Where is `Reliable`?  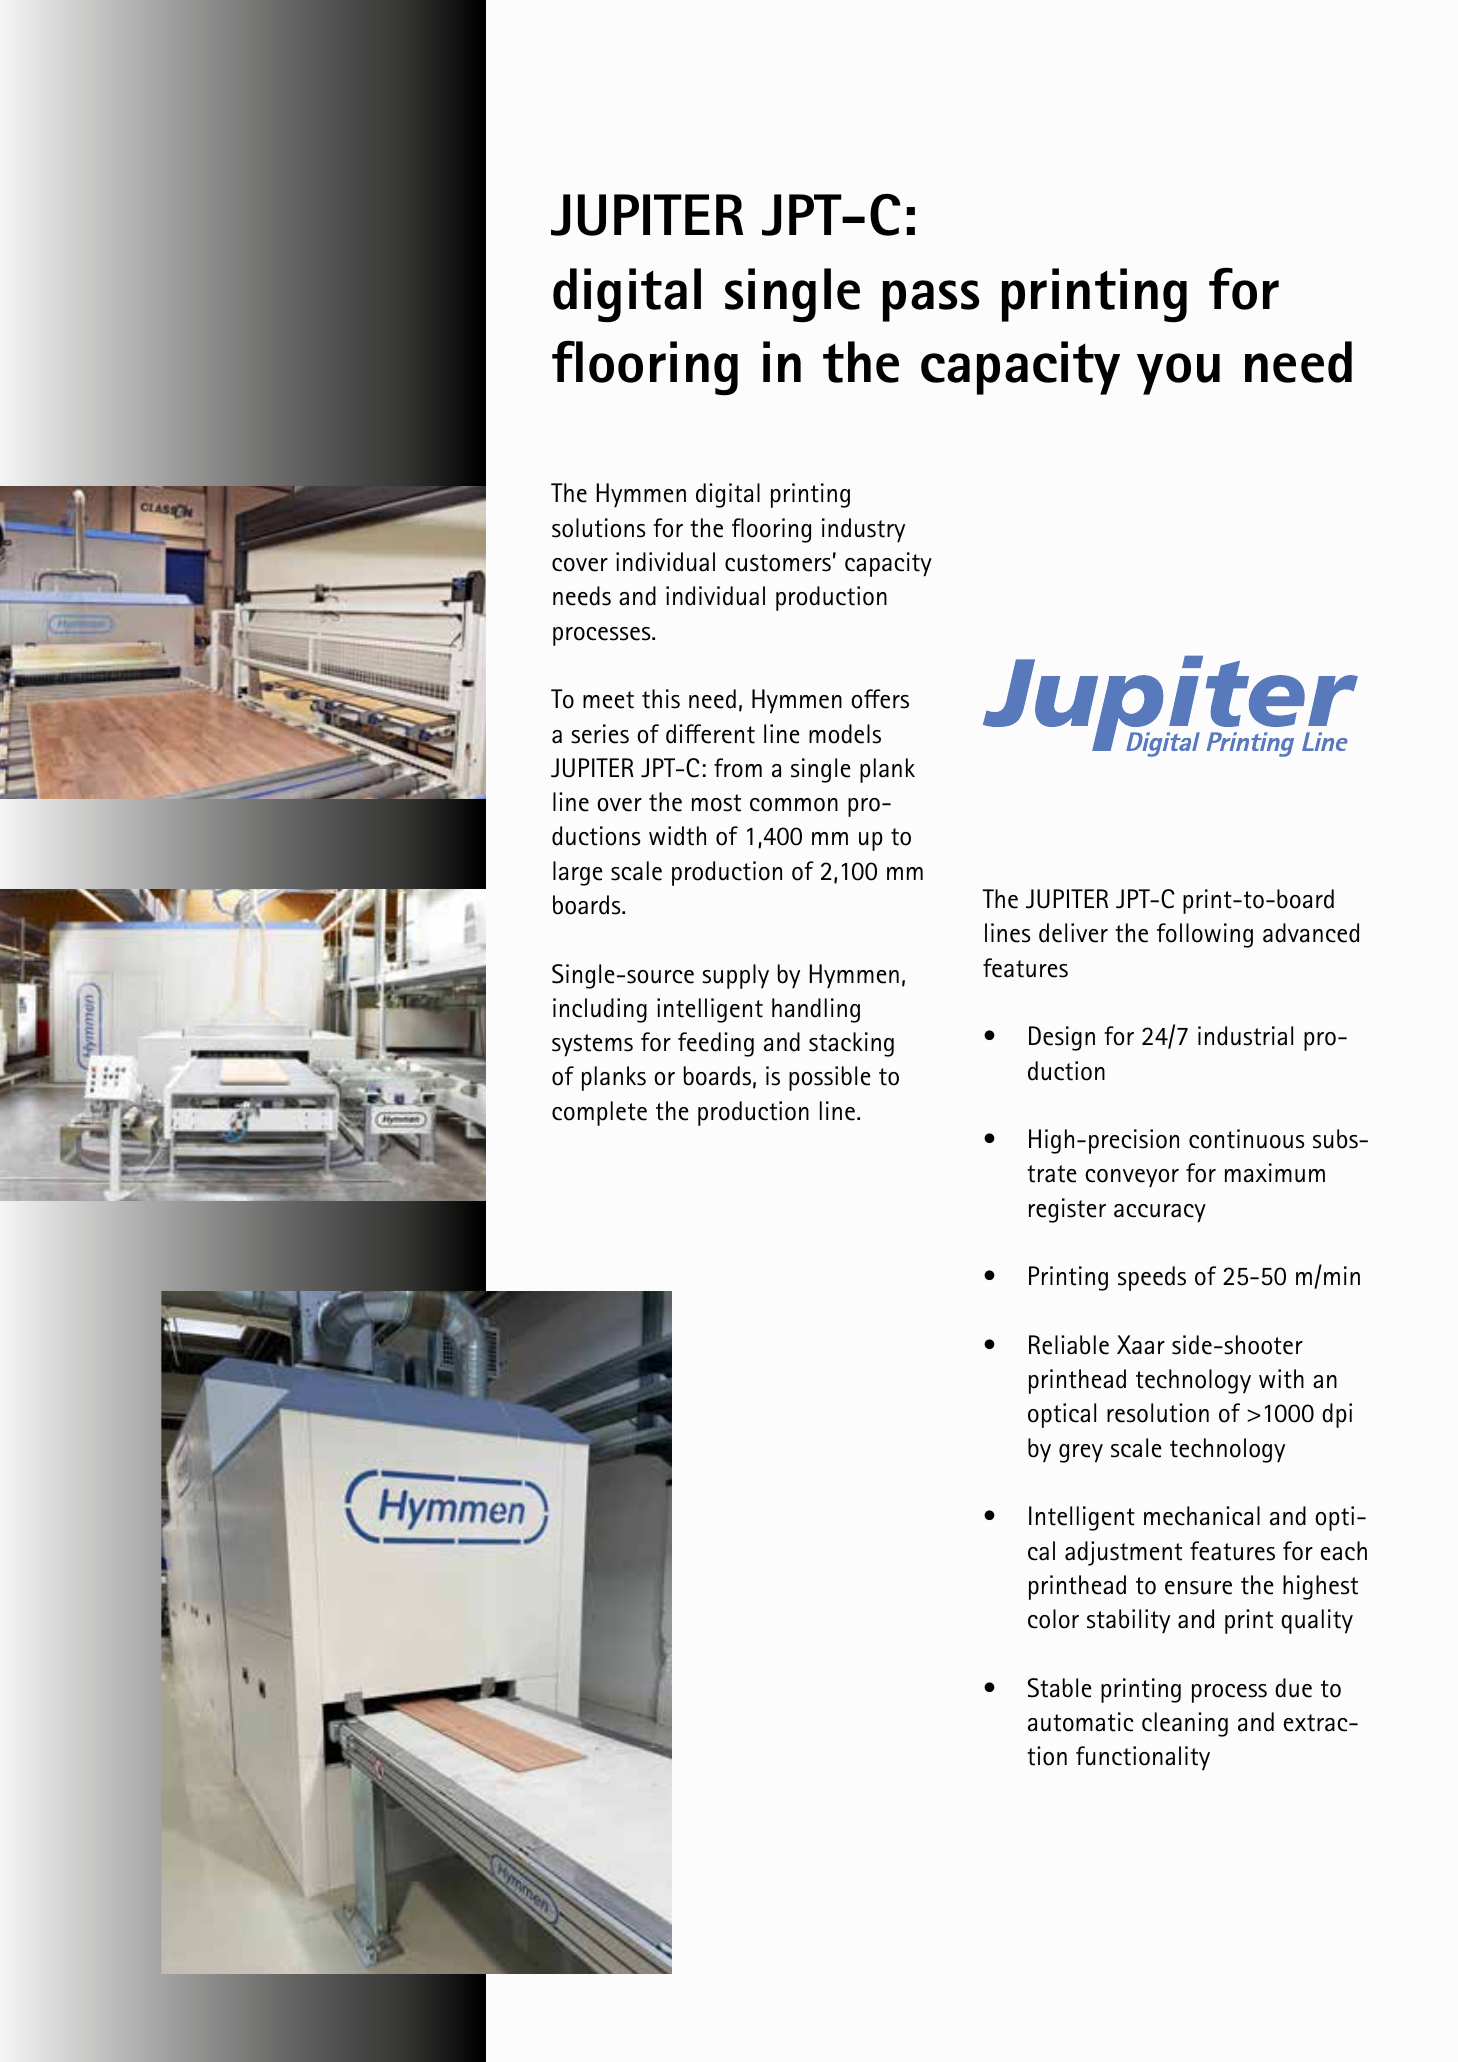 Reliable is located at coordinates (1069, 1345).
